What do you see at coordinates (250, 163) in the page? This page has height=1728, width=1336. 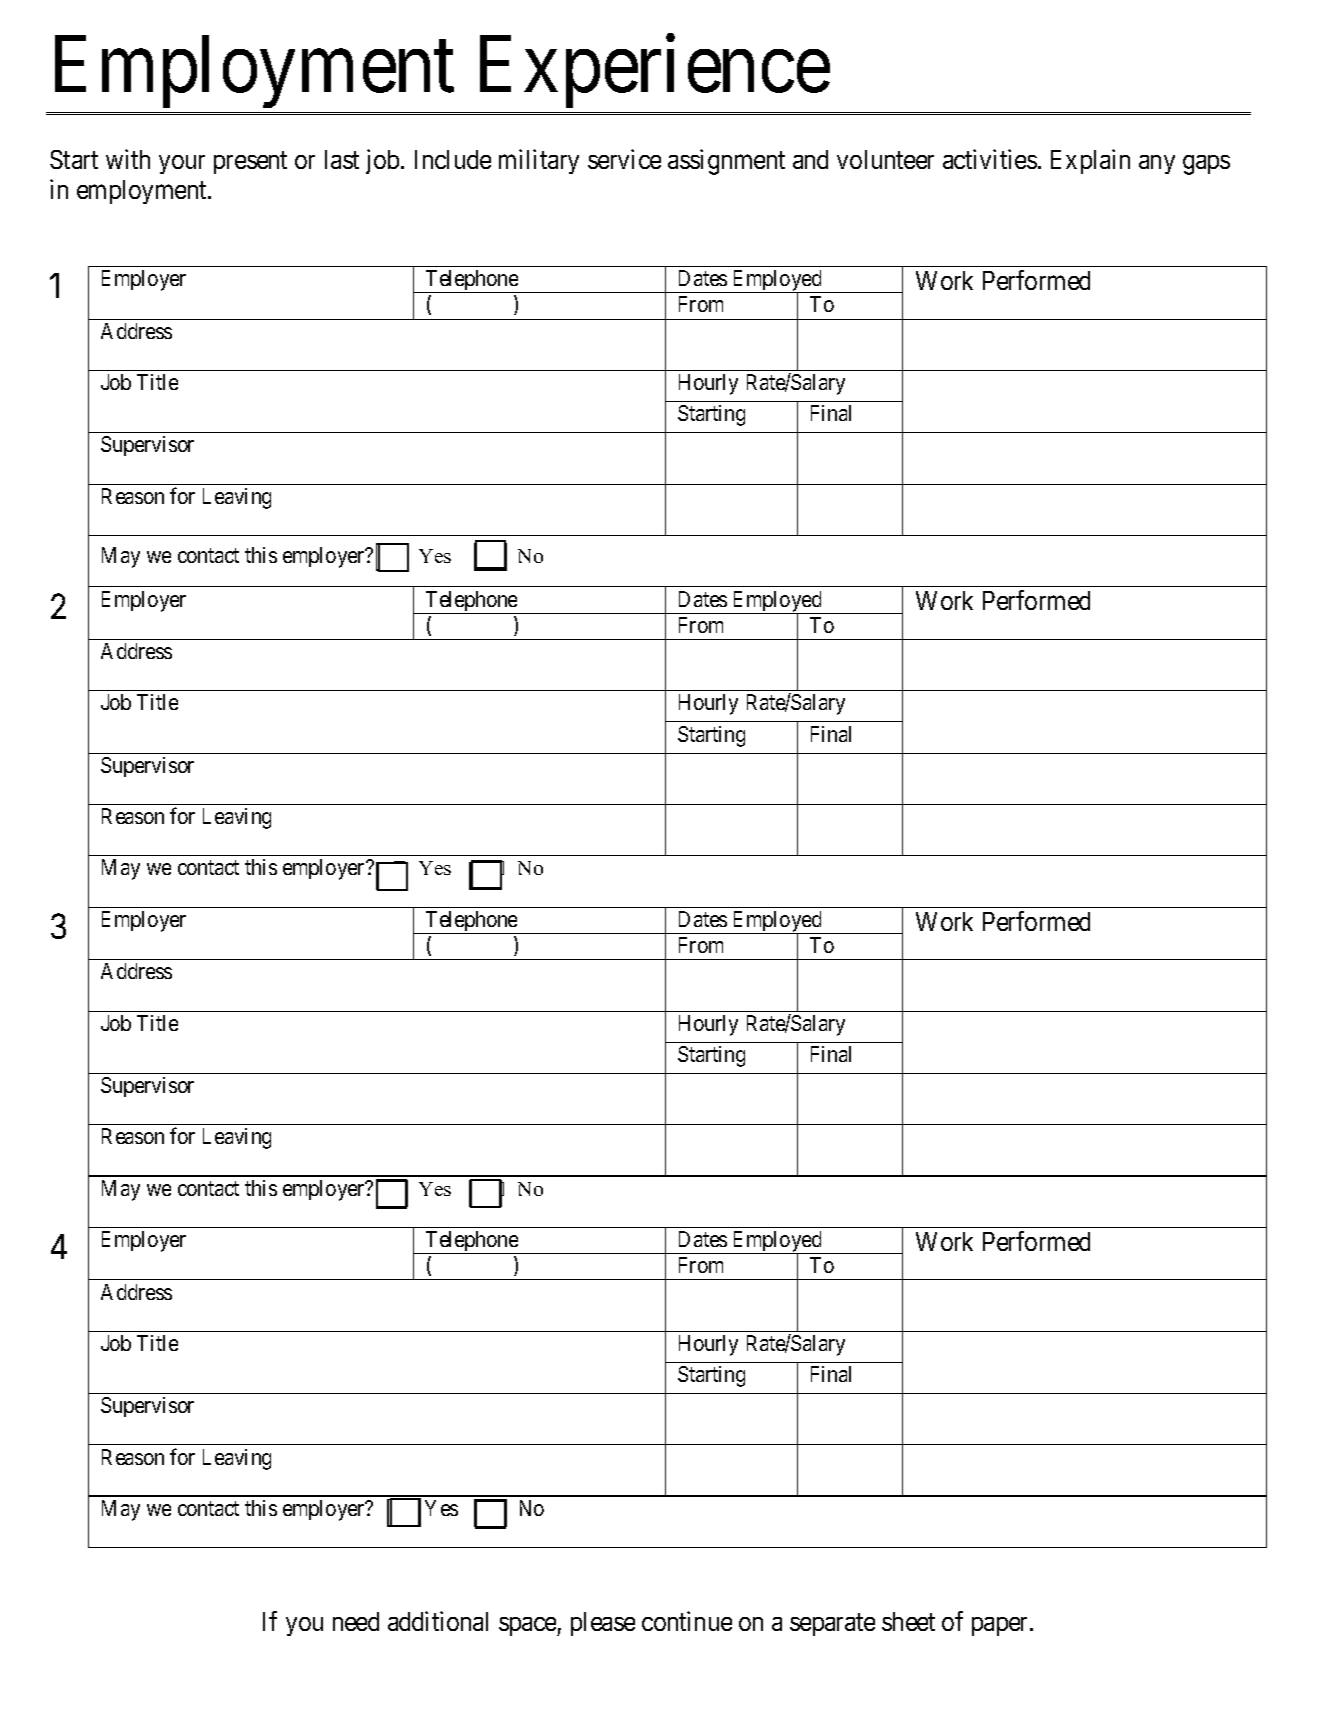 I see `present` at bounding box center [250, 163].
